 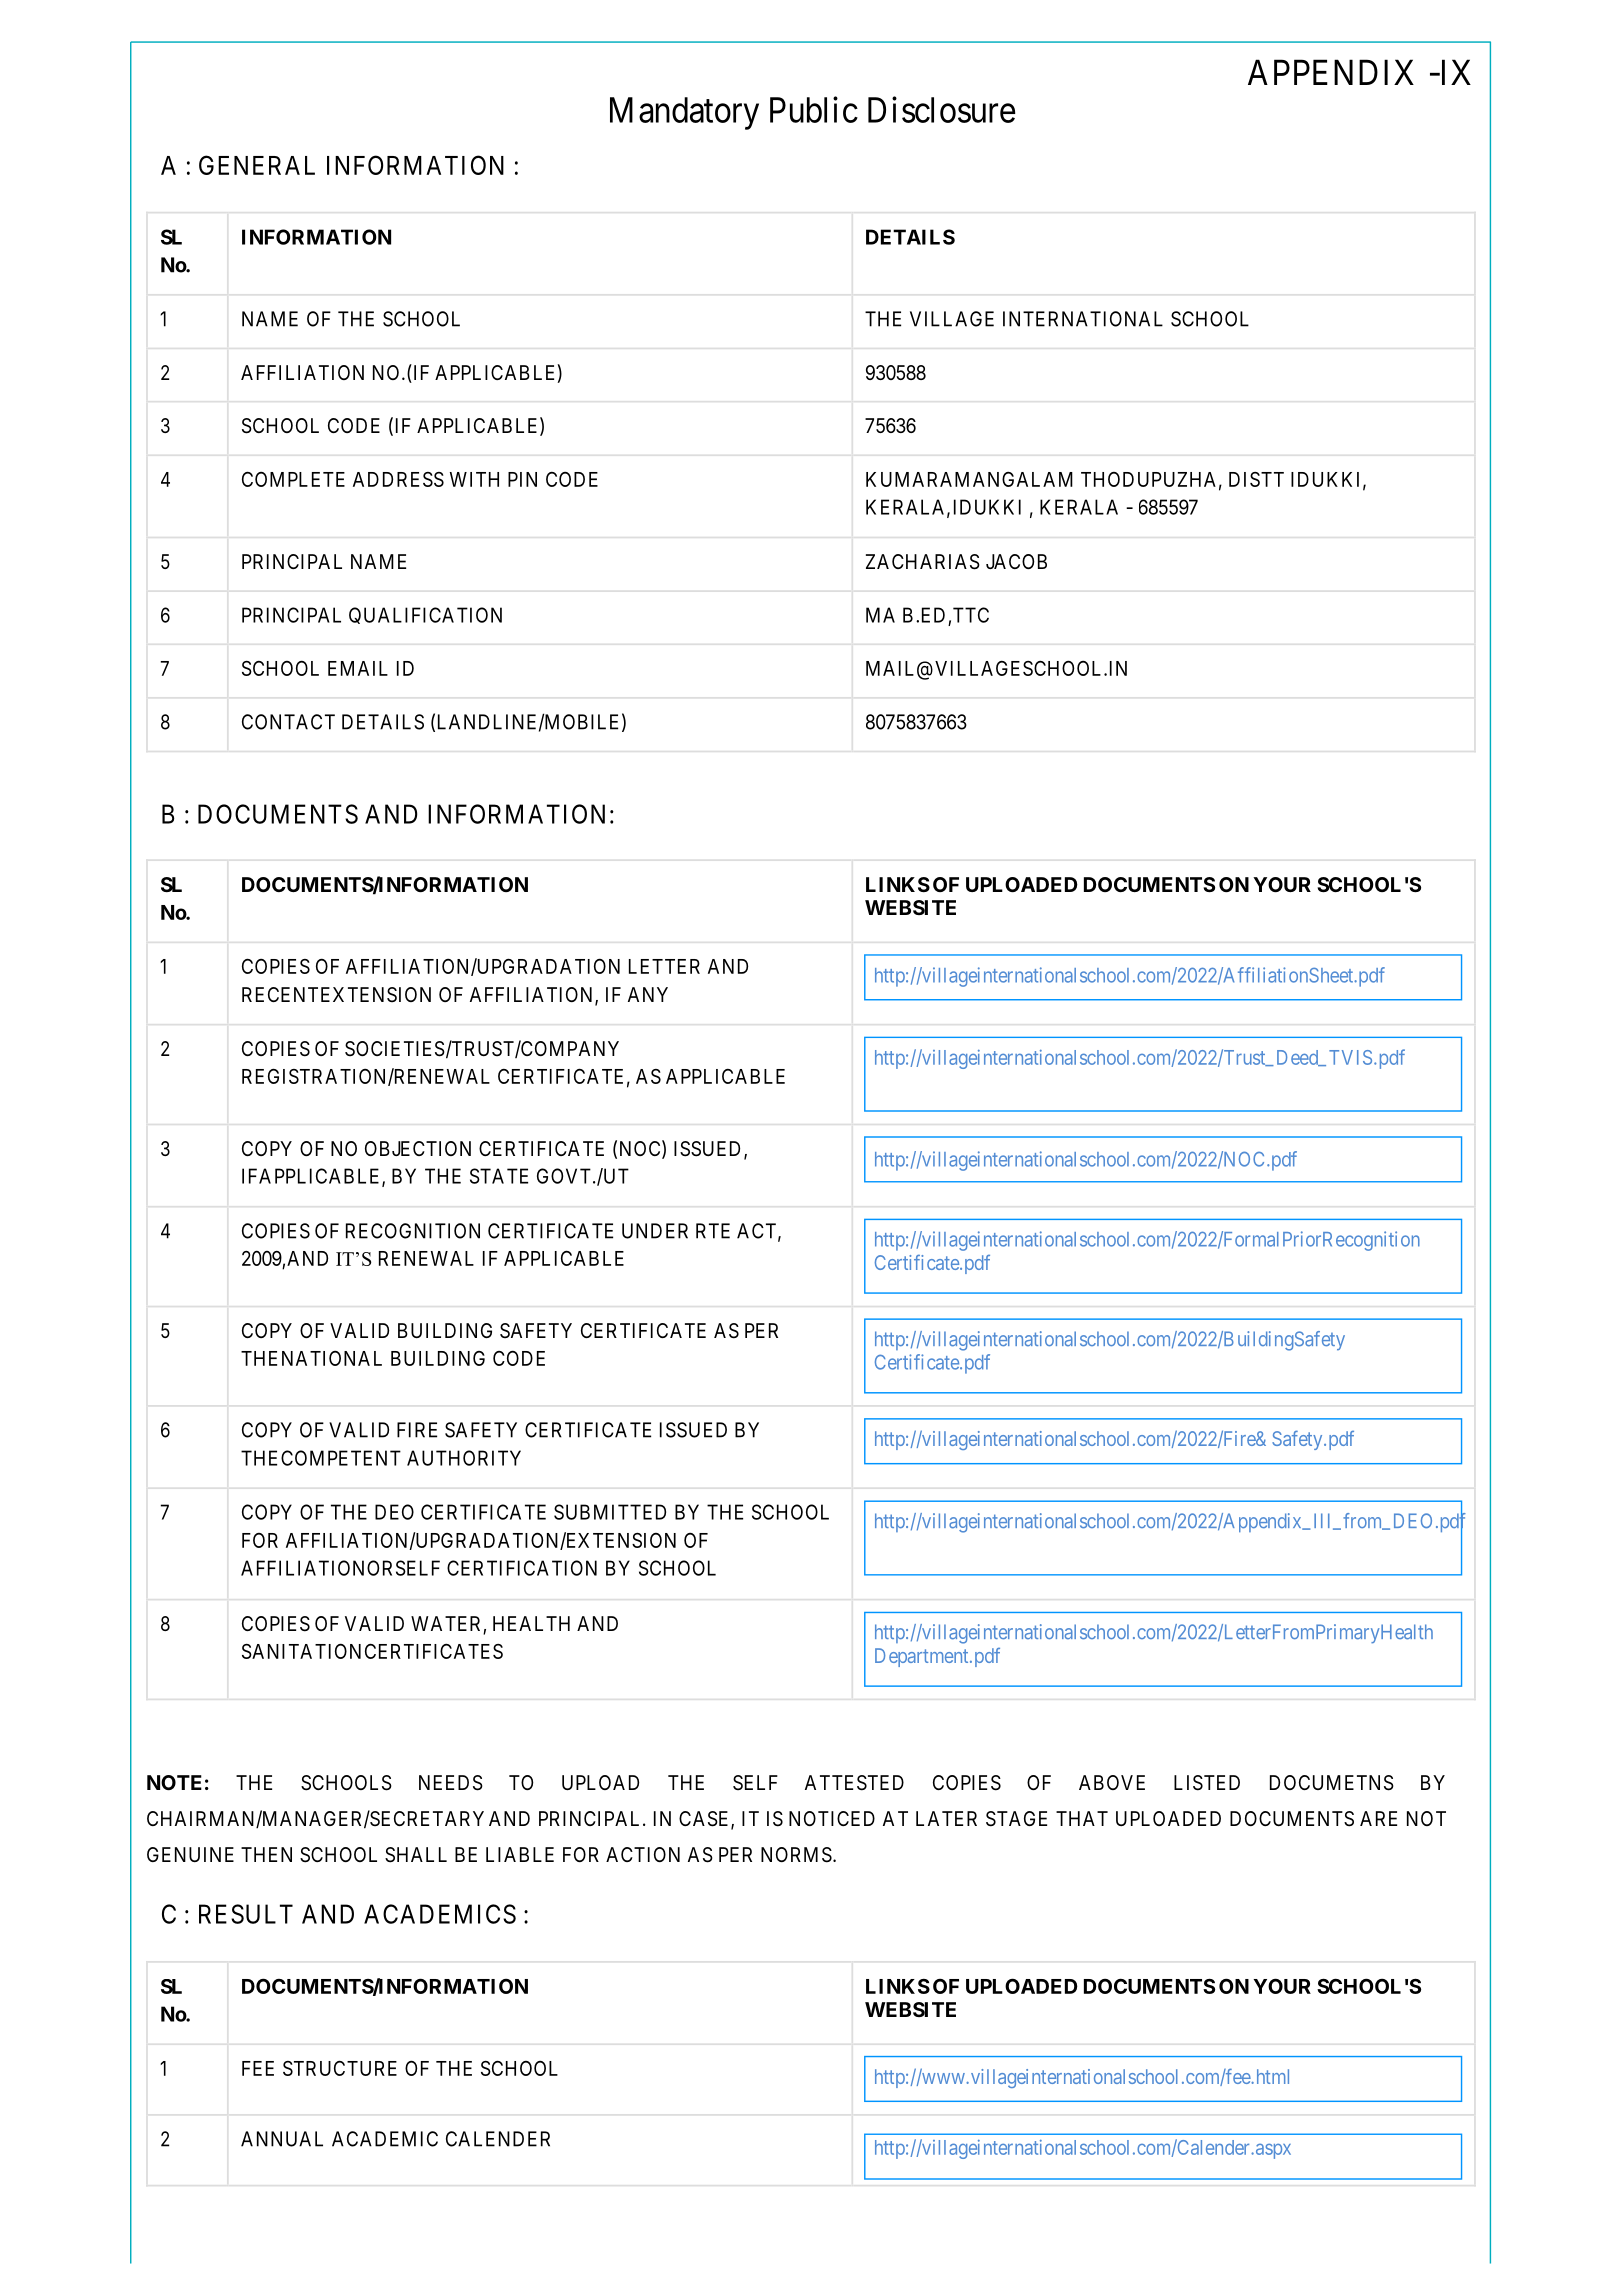 What do you see at coordinates (1112, 1782) in the page?
I see `ABOVE` at bounding box center [1112, 1782].
